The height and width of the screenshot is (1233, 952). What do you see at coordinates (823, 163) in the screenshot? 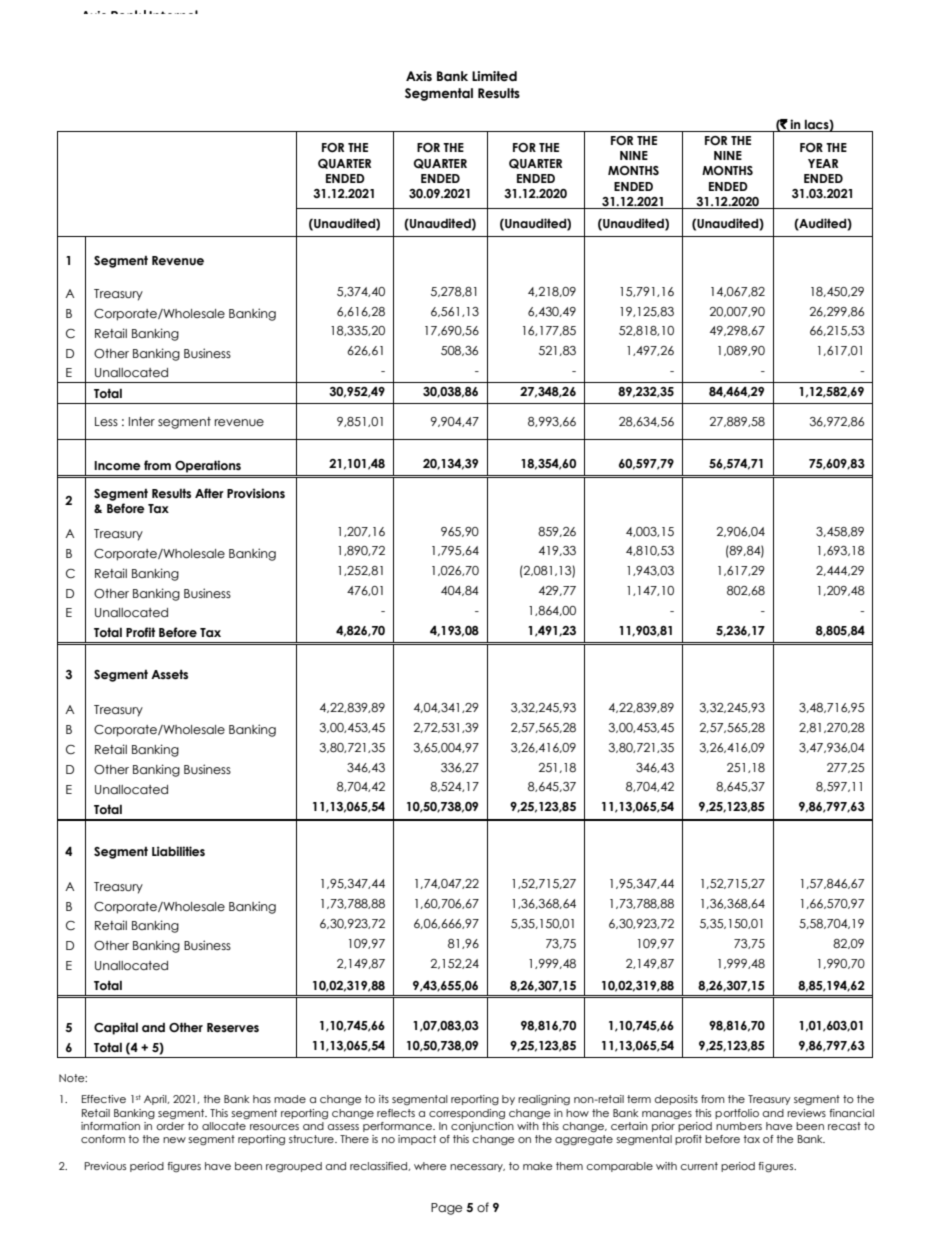
I see `YEAR` at bounding box center [823, 163].
